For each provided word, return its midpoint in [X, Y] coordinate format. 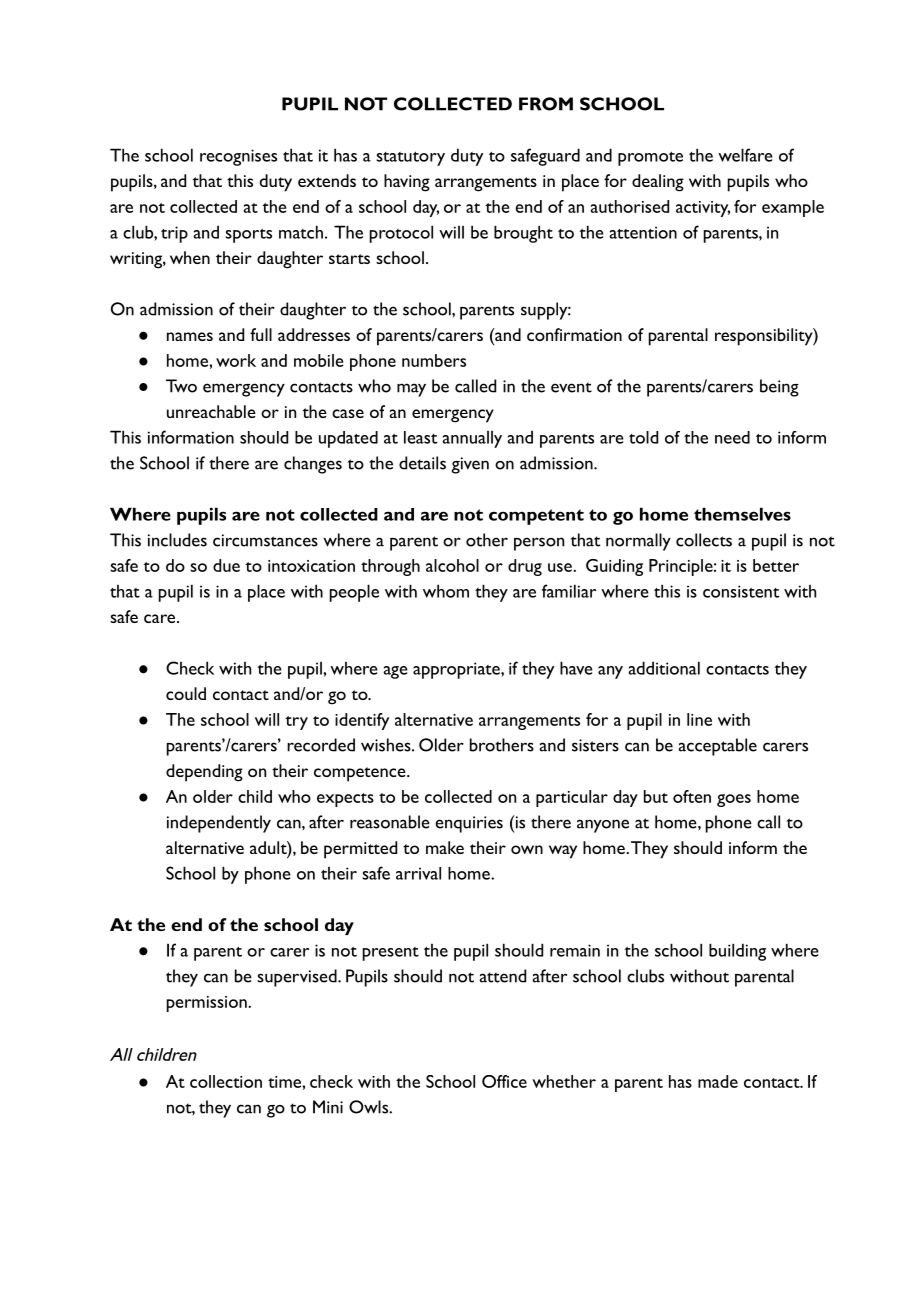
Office [504, 1081]
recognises [238, 157]
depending [204, 773]
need [732, 437]
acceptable [717, 747]
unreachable [211, 411]
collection [226, 1081]
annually [472, 439]
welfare [745, 155]
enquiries [469, 824]
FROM [546, 104]
